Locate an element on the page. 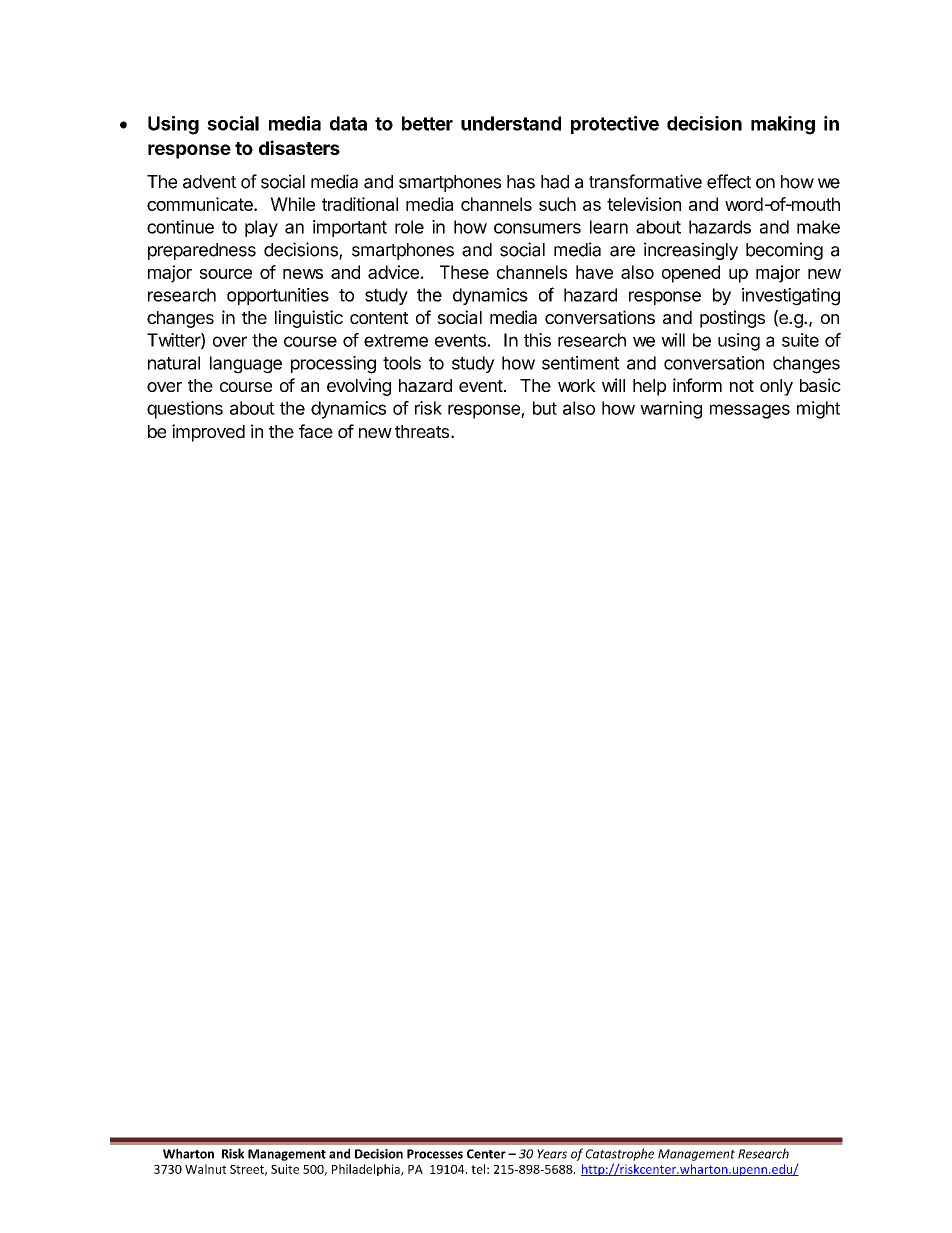 Image resolution: width=952 pixels, height=1233 pixels. messages is located at coordinates (750, 411).
